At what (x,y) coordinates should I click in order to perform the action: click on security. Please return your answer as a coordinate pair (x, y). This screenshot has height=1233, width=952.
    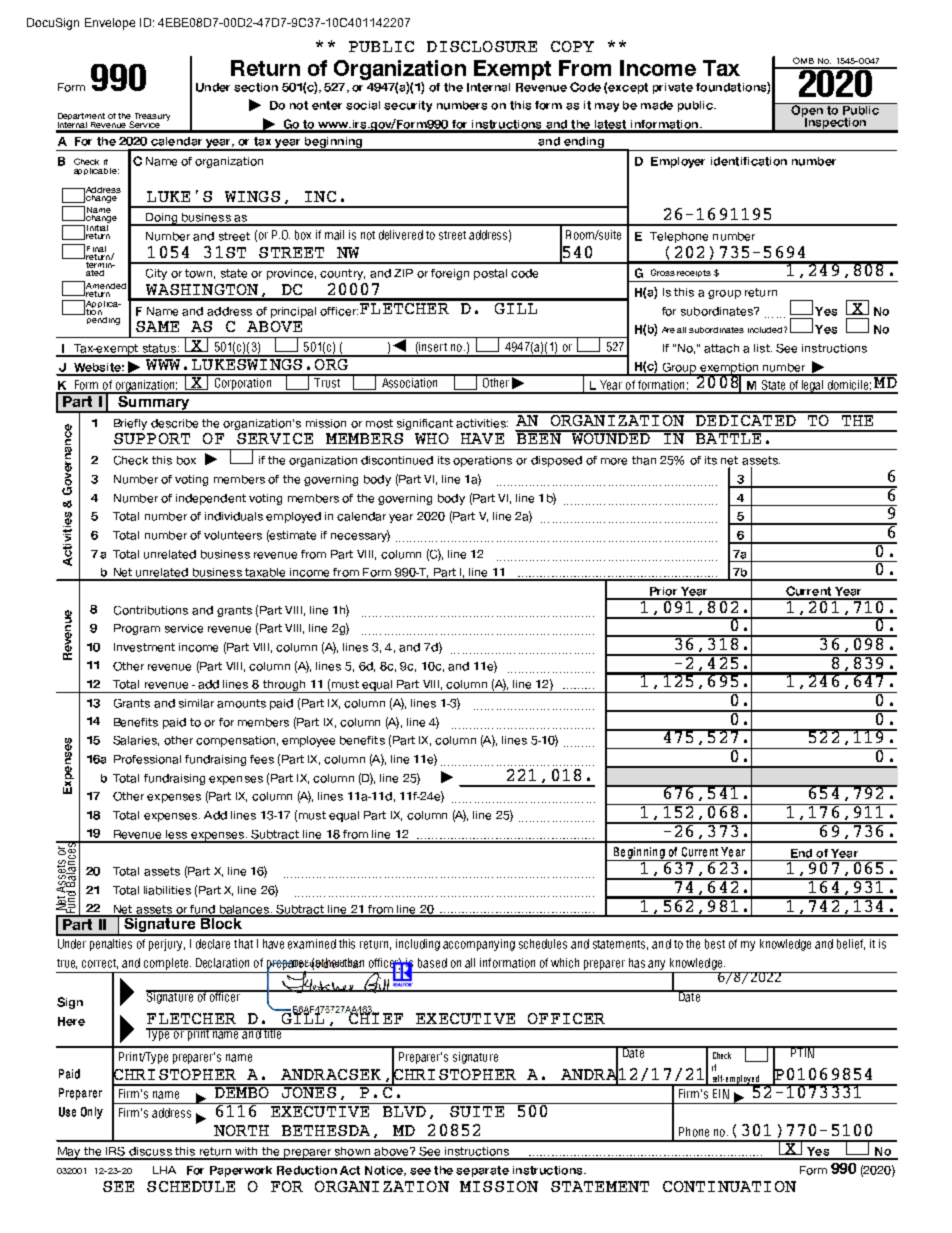
    Looking at the image, I should click on (408, 106).
